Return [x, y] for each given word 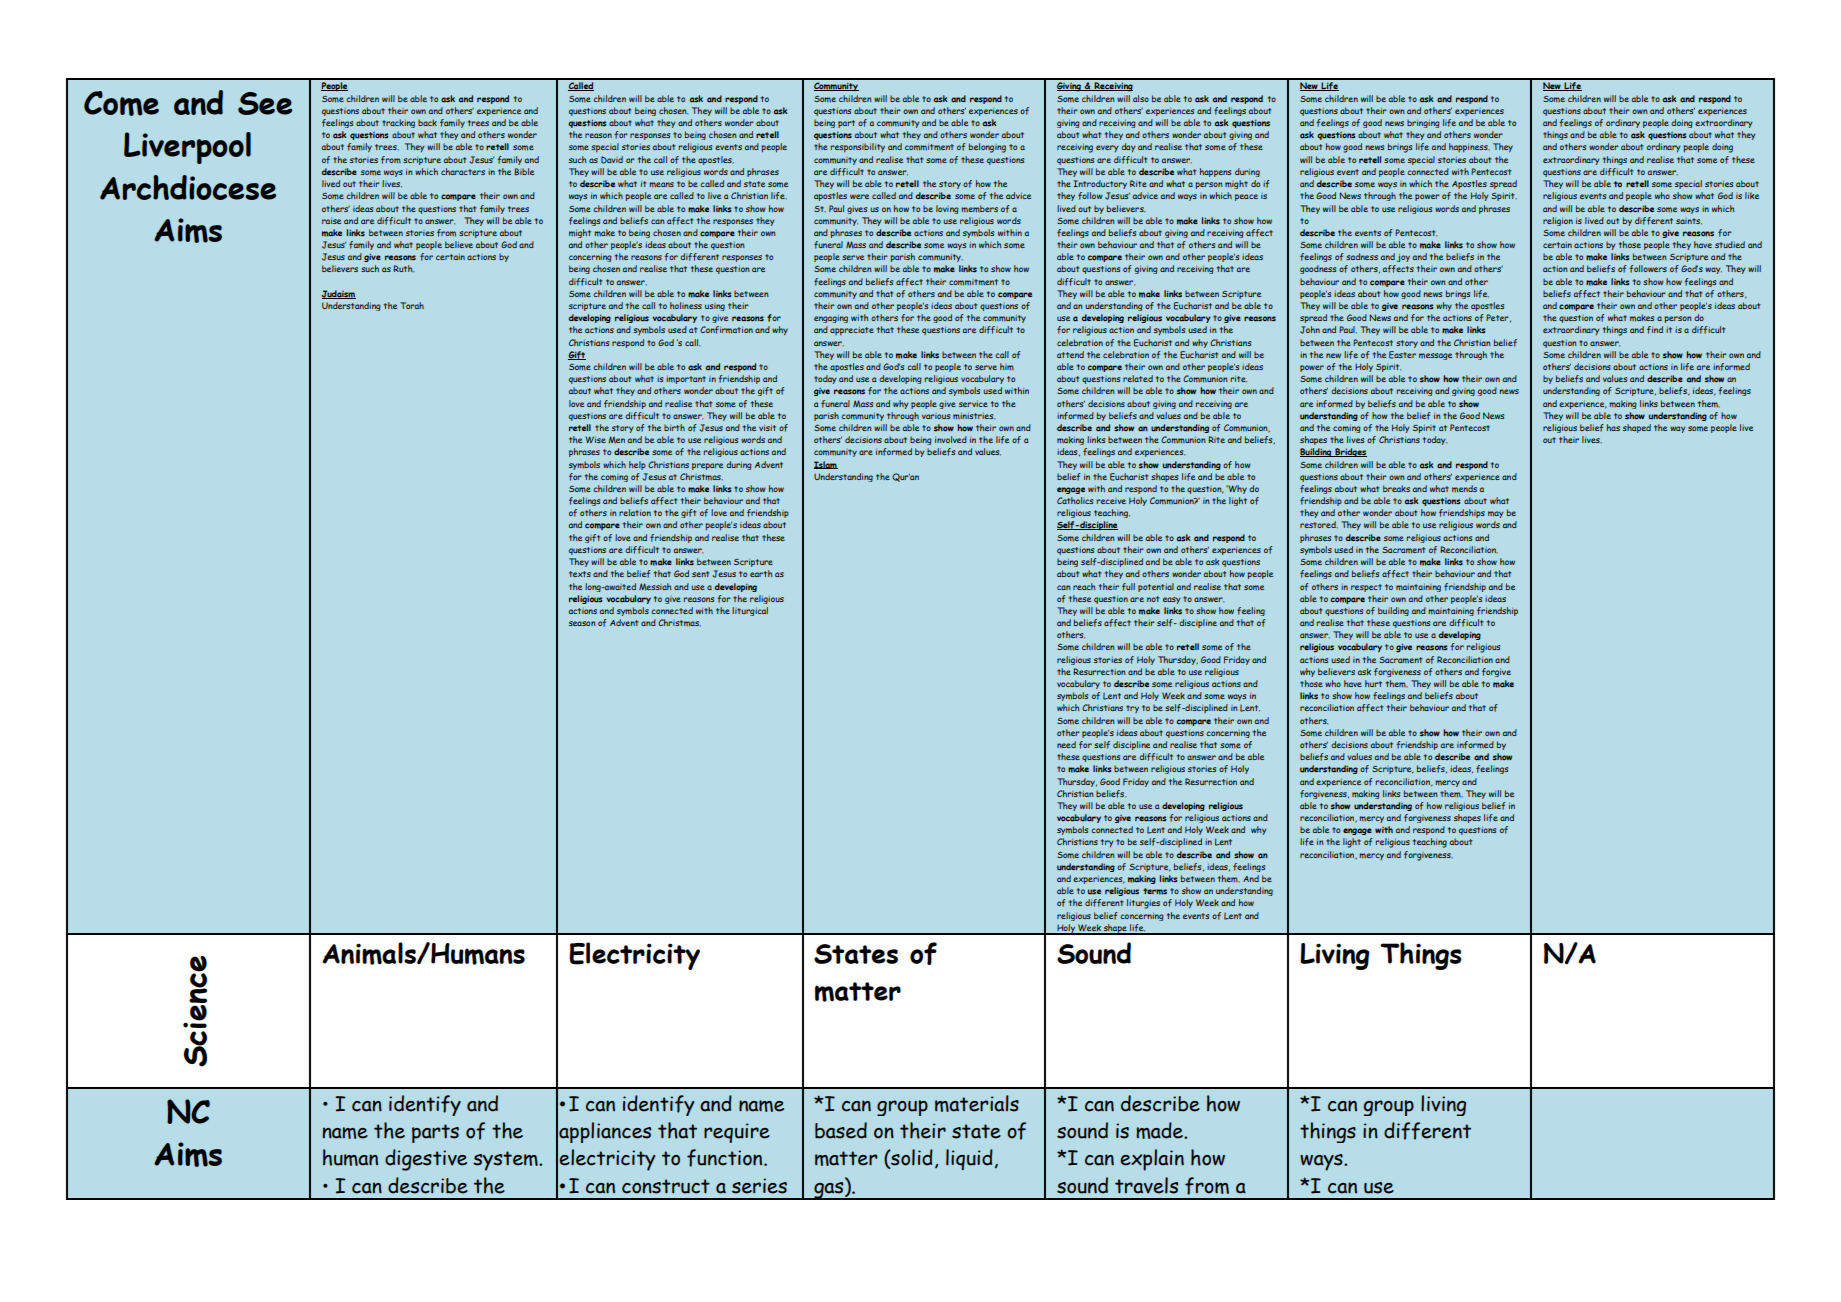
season [582, 623]
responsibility [858, 148]
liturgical [750, 611]
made [1160, 1130]
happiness [1469, 148]
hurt [1373, 683]
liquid [969, 1159]
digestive [426, 1160]
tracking [398, 123]
